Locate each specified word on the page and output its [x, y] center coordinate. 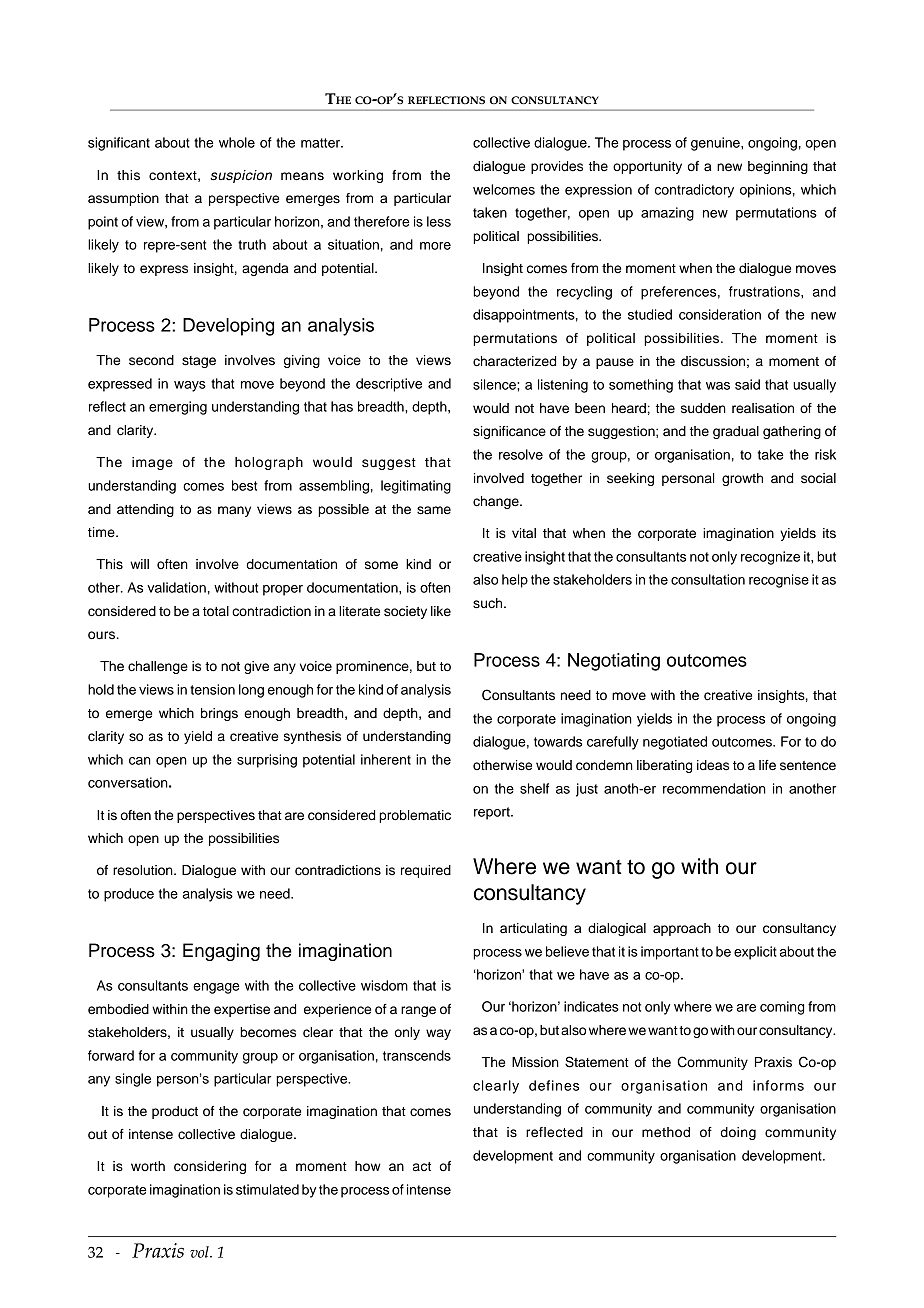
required [426, 871]
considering [210, 1167]
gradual [736, 432]
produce [129, 895]
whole [237, 142]
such [489, 603]
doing [738, 1133]
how [368, 1166]
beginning [778, 167]
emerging [178, 408]
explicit [755, 953]
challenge [158, 667]
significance [509, 432]
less [439, 221]
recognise [779, 581]
